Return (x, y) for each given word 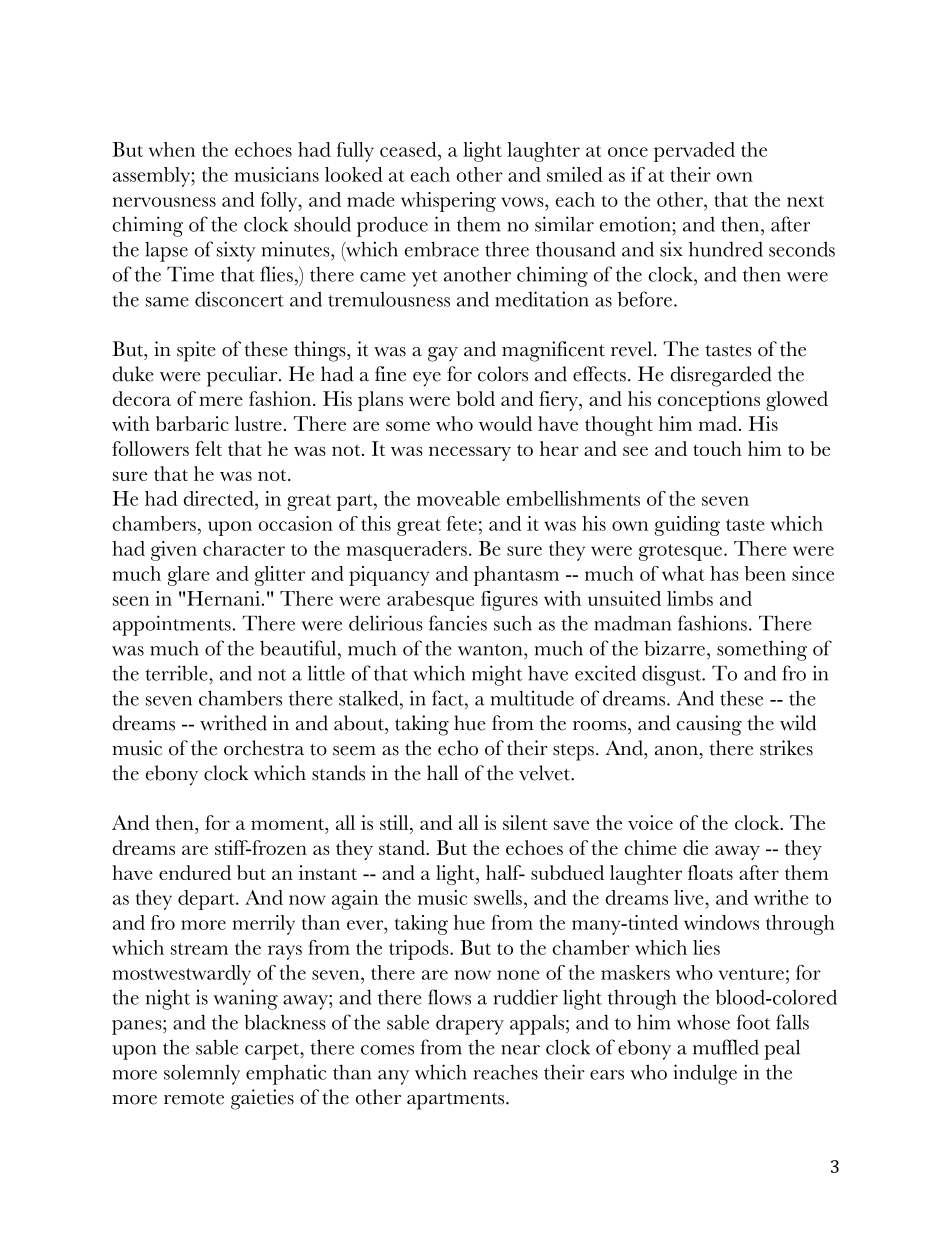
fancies (458, 623)
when (172, 149)
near (520, 1050)
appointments (172, 625)
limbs (690, 598)
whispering (448, 202)
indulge (705, 1074)
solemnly (202, 1074)
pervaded (694, 152)
